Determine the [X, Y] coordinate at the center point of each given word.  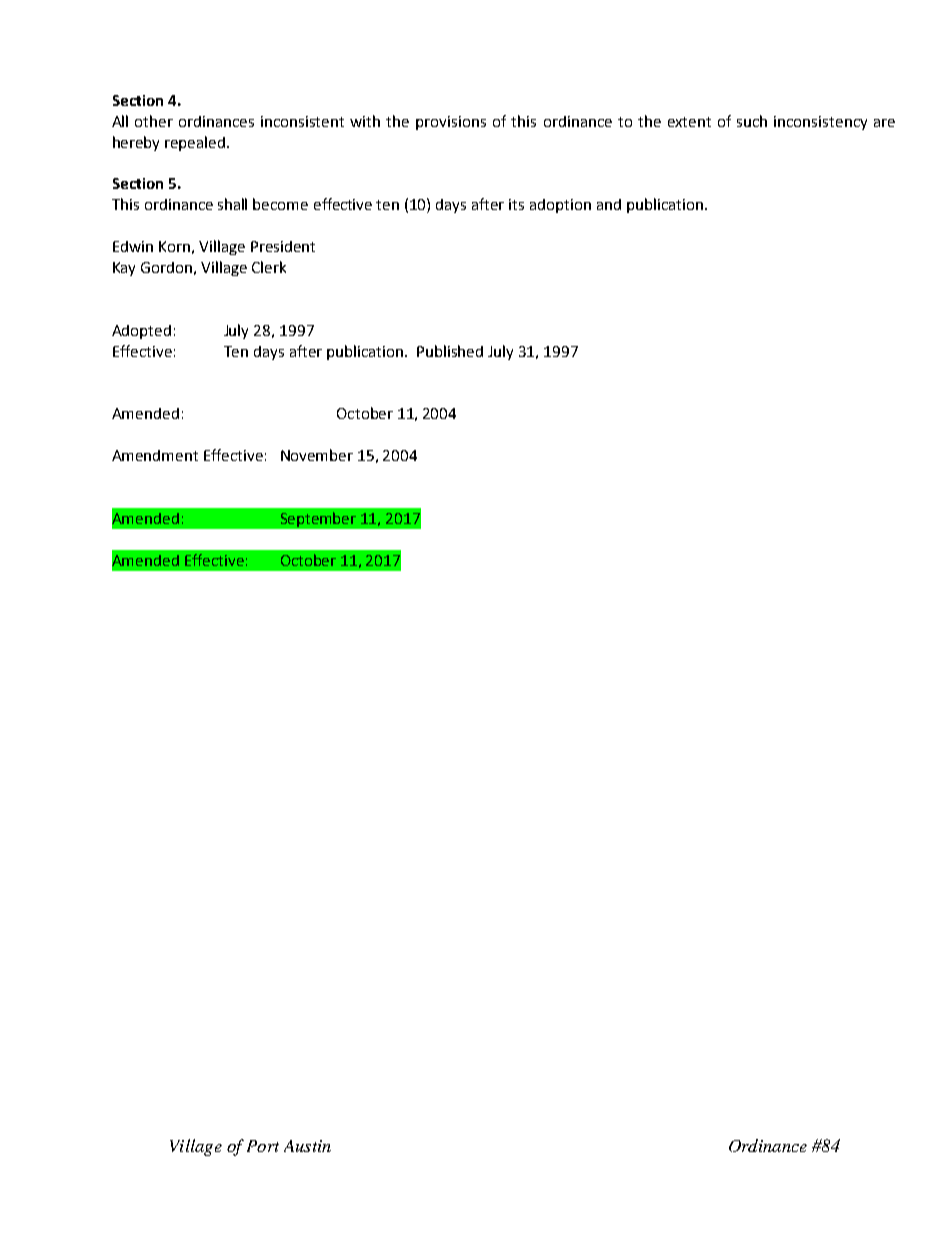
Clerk [269, 267]
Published [450, 351]
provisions [451, 123]
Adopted [141, 332]
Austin [307, 1146]
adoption [560, 206]
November [317, 455]
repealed [196, 143]
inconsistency [820, 123]
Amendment [155, 455]
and [609, 204]
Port [263, 1146]
